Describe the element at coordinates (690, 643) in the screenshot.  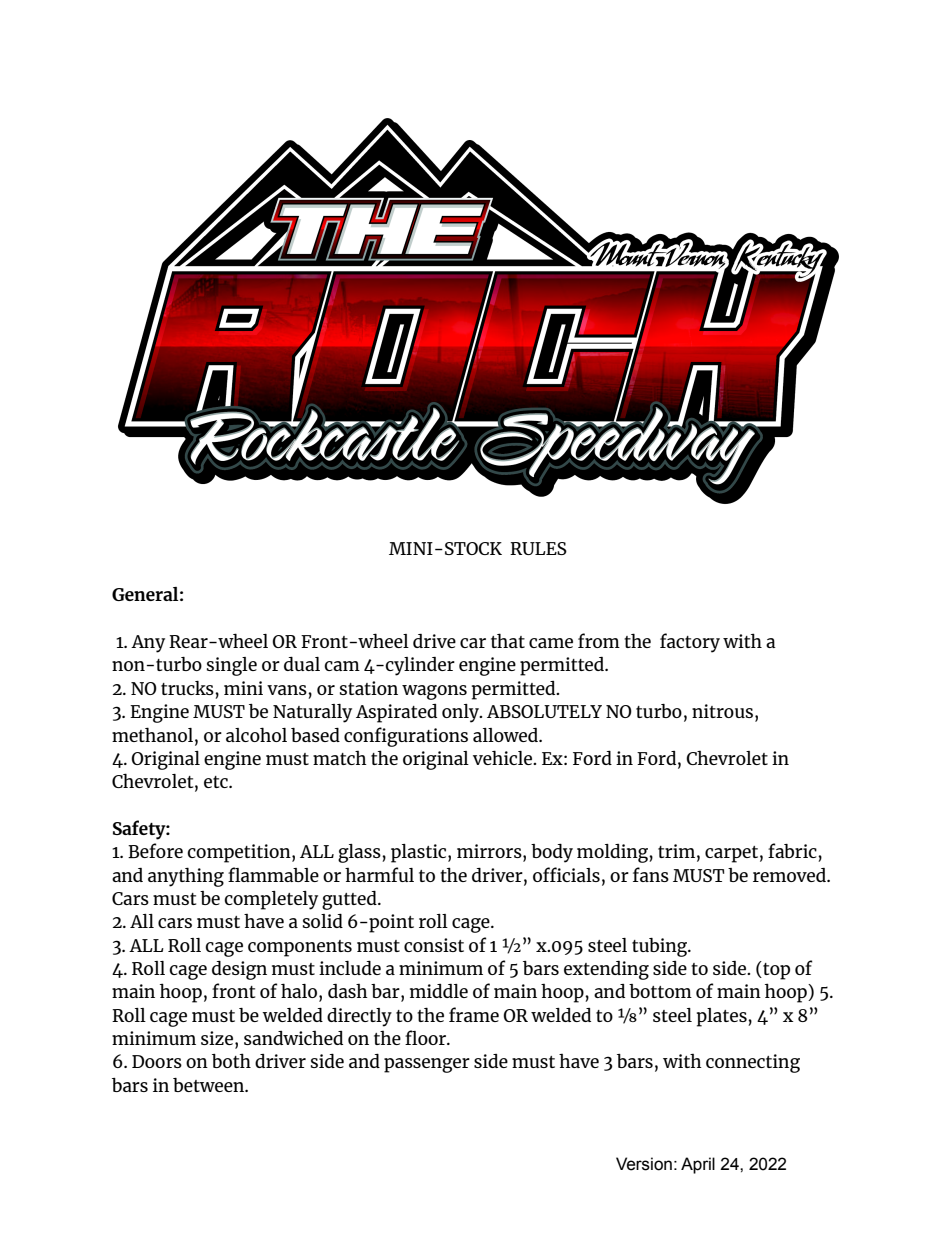
I see `factory` at that location.
